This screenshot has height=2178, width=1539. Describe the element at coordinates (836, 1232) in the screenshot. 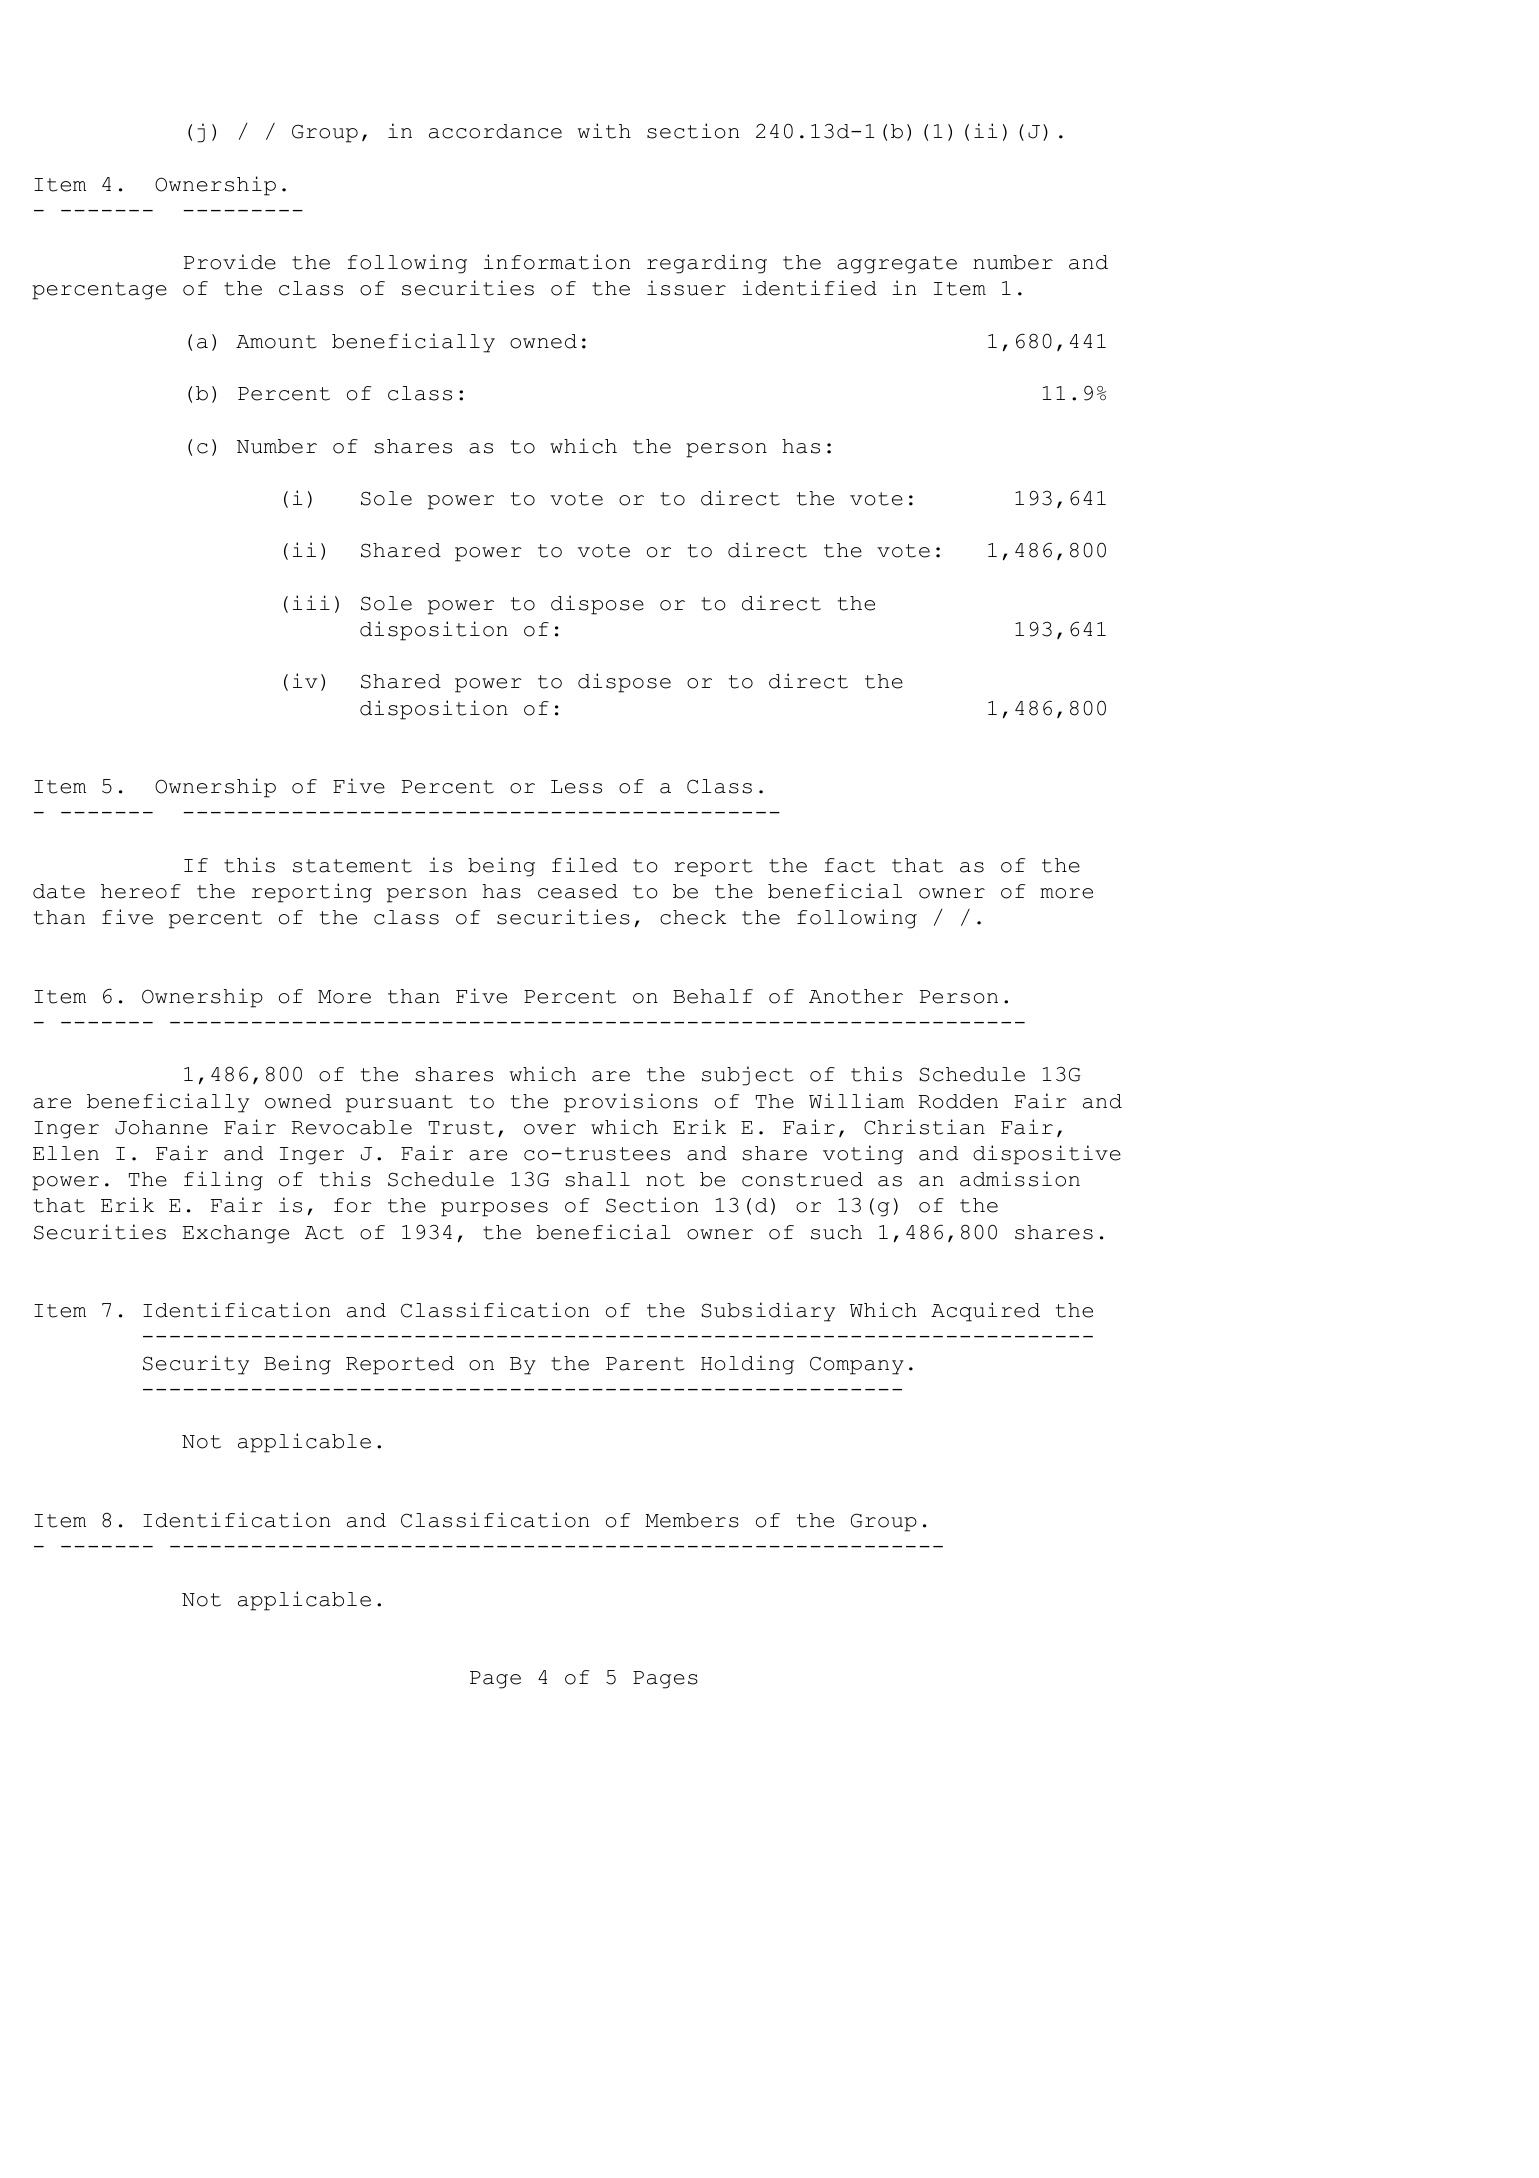

I see `such` at that location.
